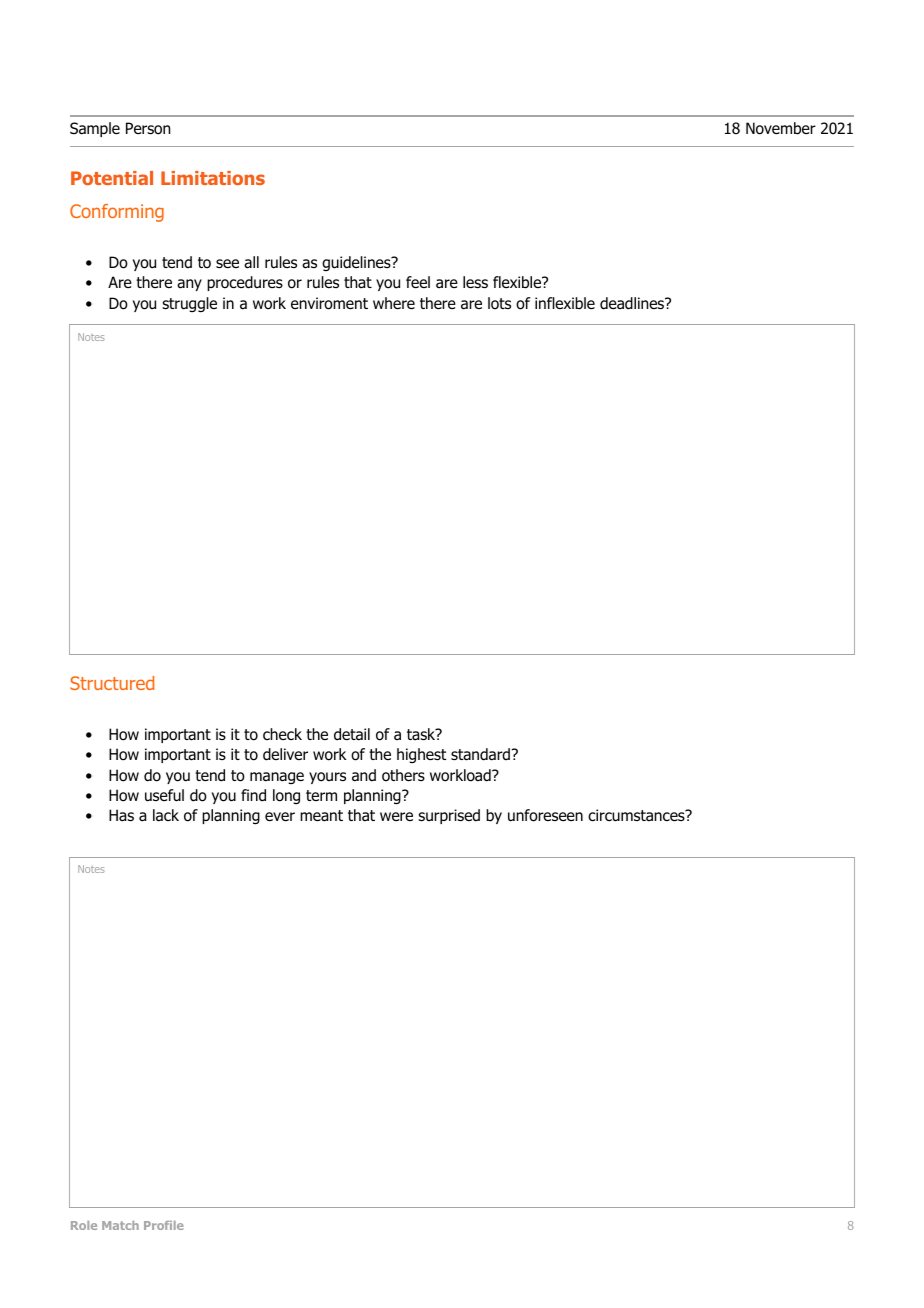 The image size is (924, 1308). What do you see at coordinates (449, 816) in the screenshot?
I see `surprised` at bounding box center [449, 816].
